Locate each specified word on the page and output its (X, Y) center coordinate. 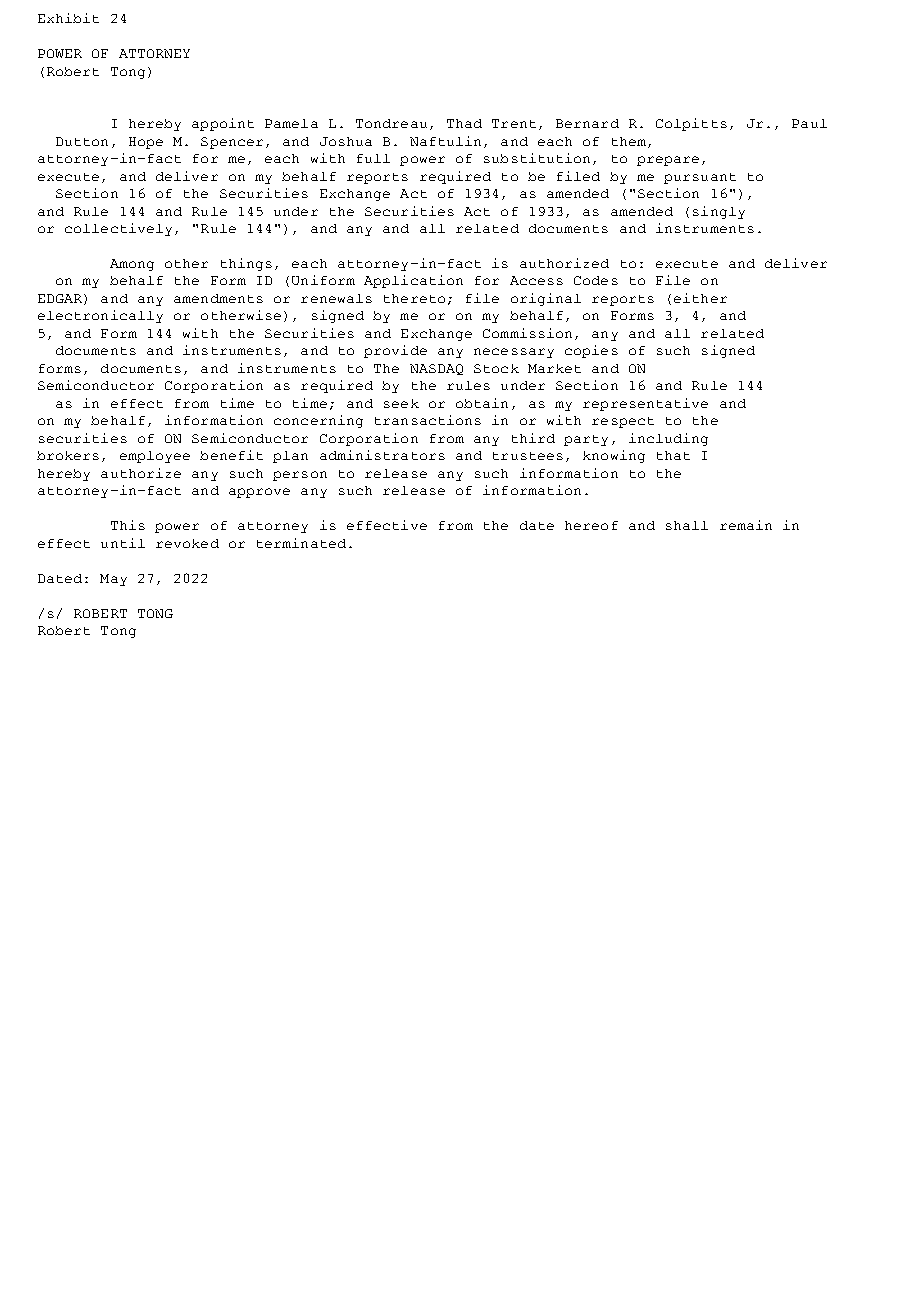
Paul (809, 123)
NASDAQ (436, 369)
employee (155, 457)
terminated (301, 543)
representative (645, 404)
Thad (464, 123)
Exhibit (68, 18)
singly (719, 212)
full (373, 158)
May (113, 580)
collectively (120, 229)
